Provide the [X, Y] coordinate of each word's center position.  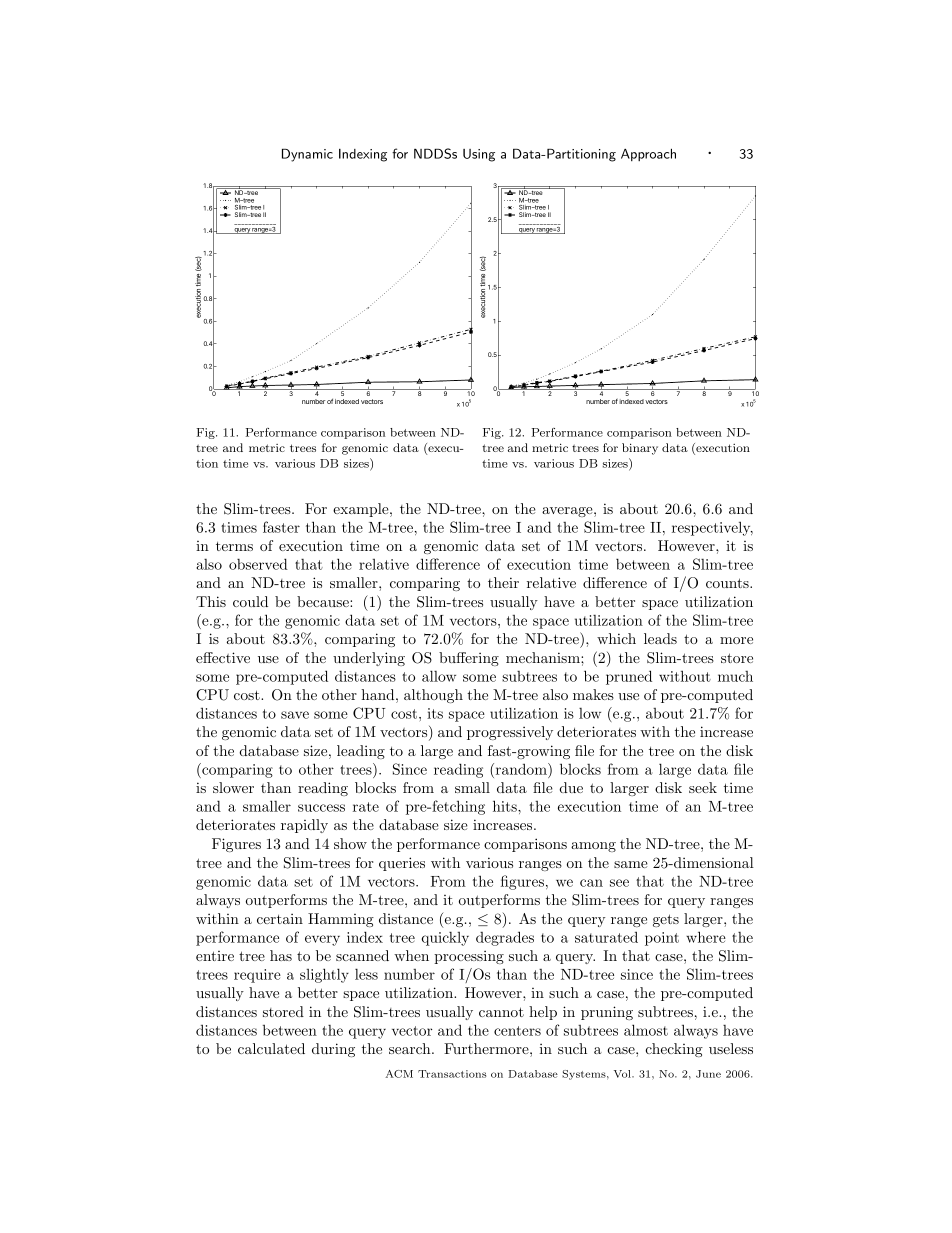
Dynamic [307, 155]
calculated [271, 1048]
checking [674, 1050]
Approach [648, 155]
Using [479, 155]
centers [517, 1031]
